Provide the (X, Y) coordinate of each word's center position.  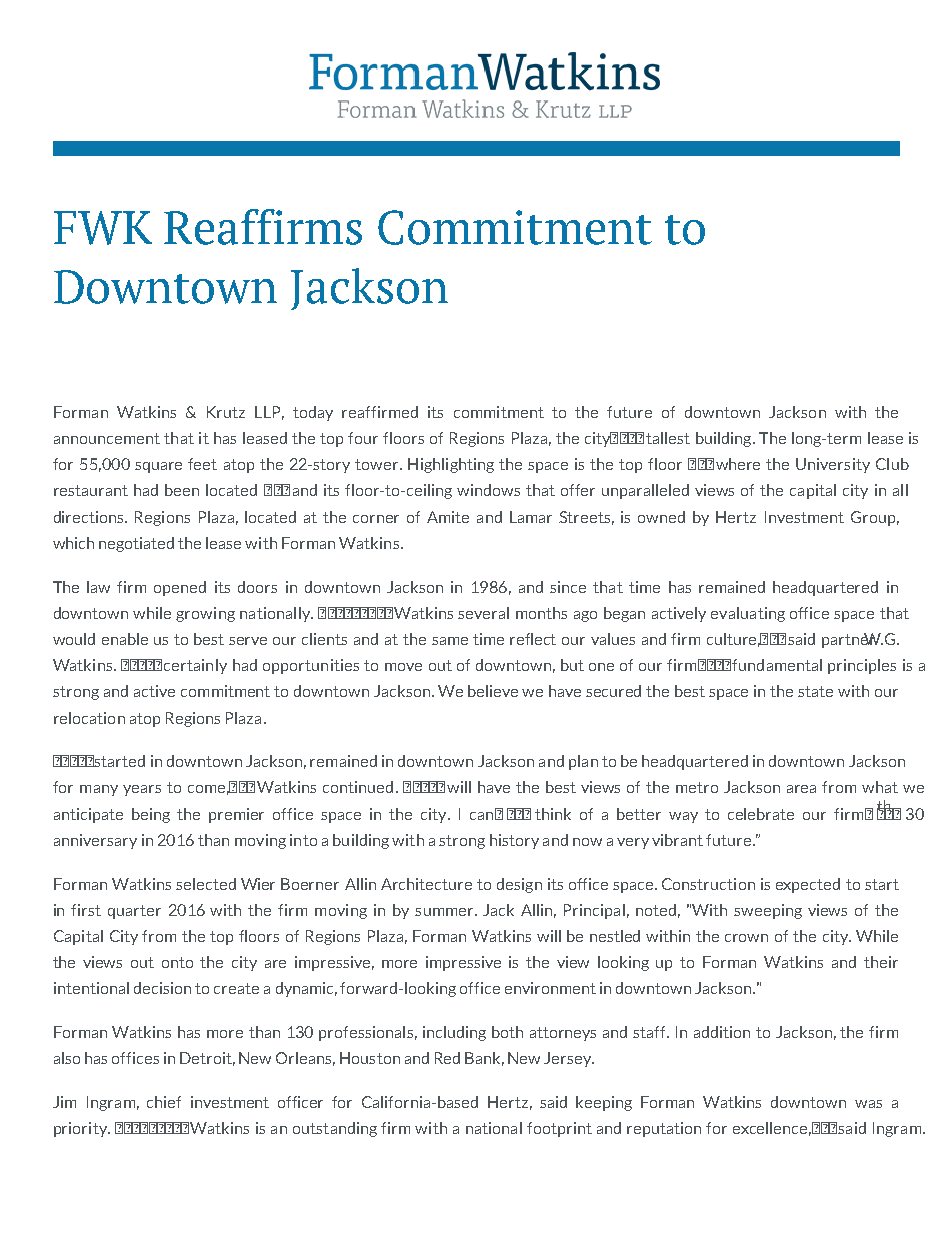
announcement (107, 438)
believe (493, 691)
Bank (484, 1059)
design (519, 885)
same (450, 641)
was (868, 1104)
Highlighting (451, 465)
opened (180, 588)
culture (733, 640)
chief (164, 1102)
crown (746, 938)
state (815, 691)
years (142, 790)
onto (177, 962)
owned (661, 517)
